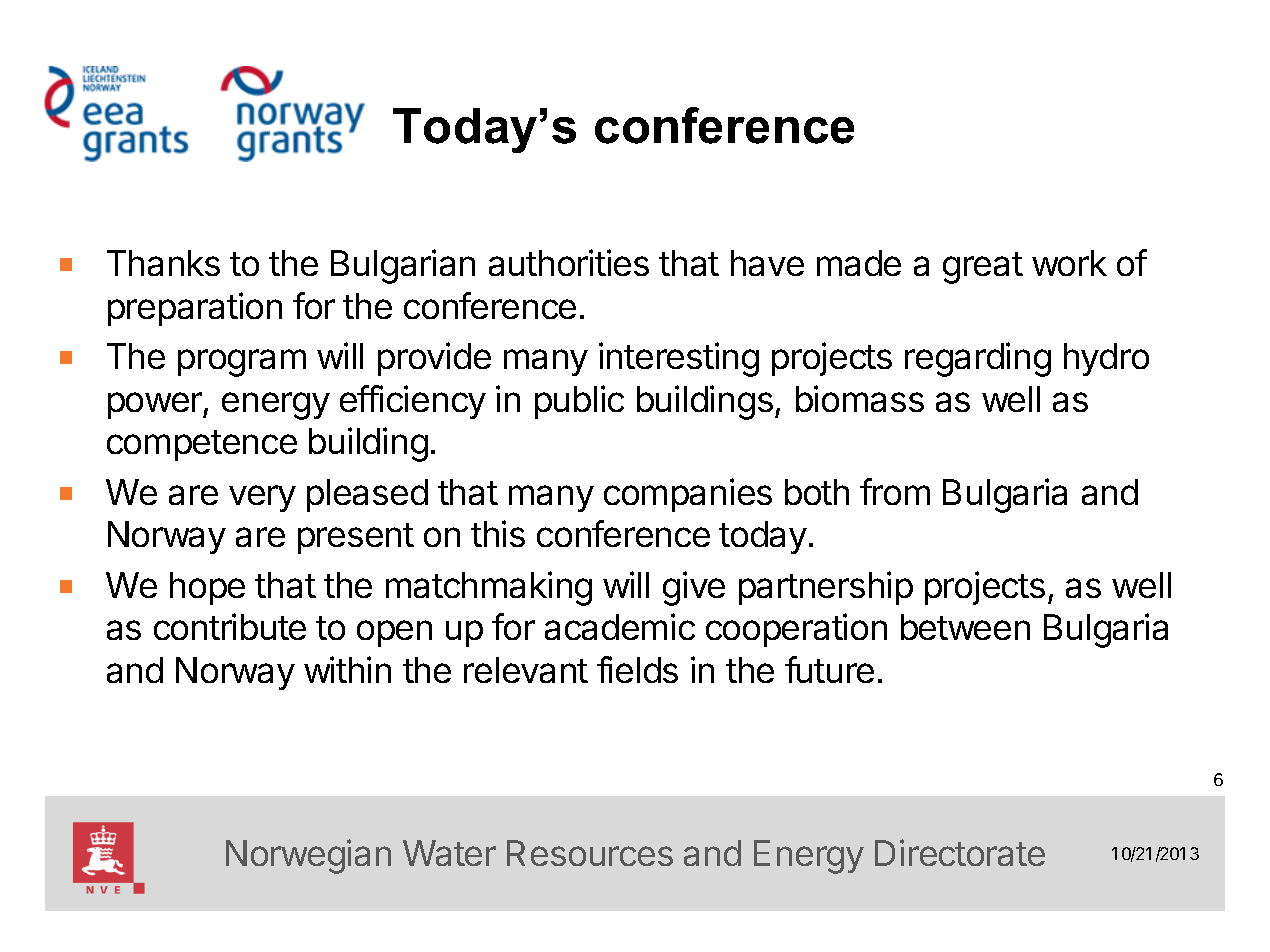 This screenshot has width=1270, height=952. Describe the element at coordinates (590, 853) in the screenshot. I see `Resources` at that location.
